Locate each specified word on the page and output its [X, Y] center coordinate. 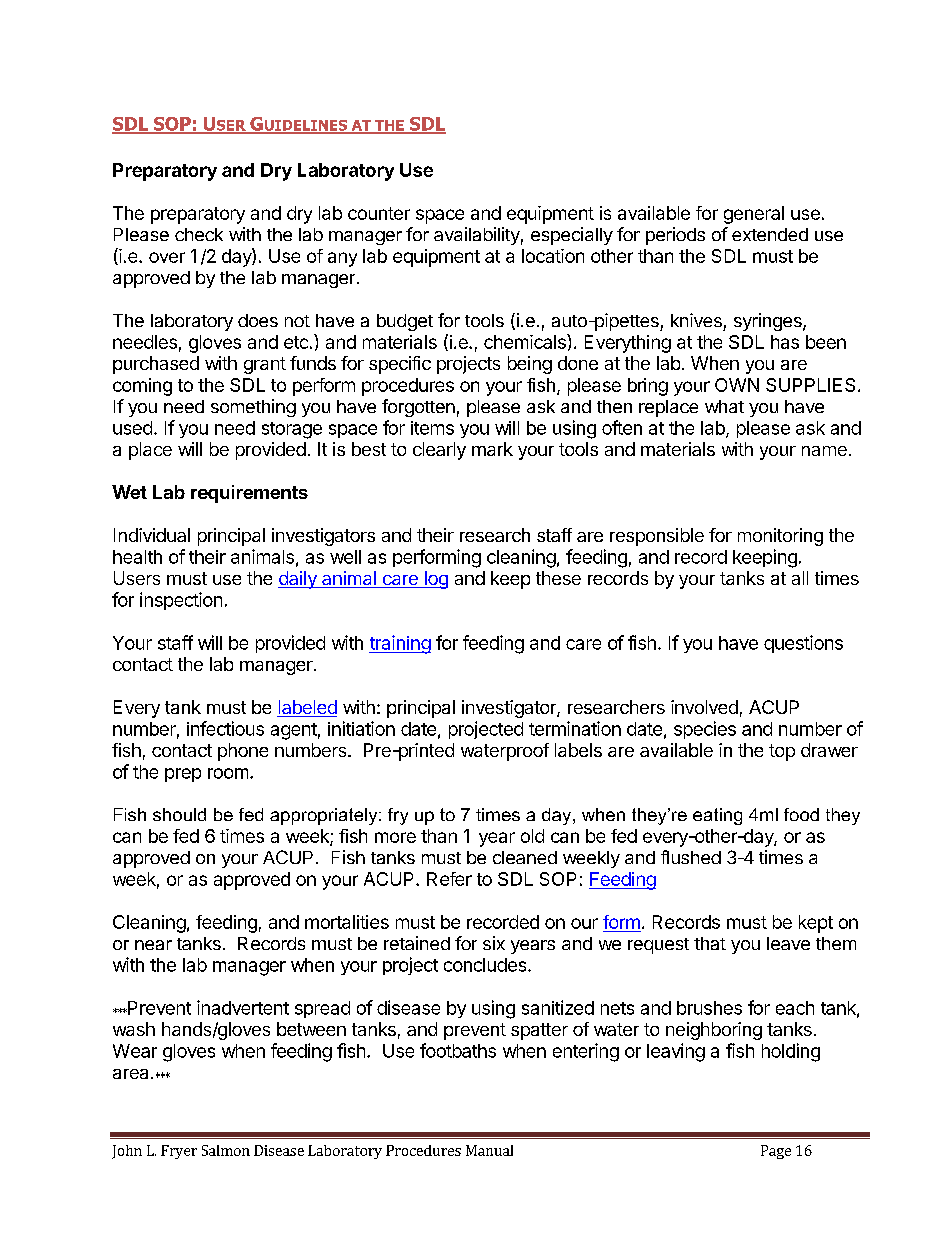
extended [770, 234]
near [153, 945]
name [824, 451]
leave [788, 943]
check [199, 234]
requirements [249, 494]
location [553, 256]
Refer [449, 879]
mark [492, 449]
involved [704, 707]
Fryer [179, 1152]
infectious [225, 728]
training [400, 644]
